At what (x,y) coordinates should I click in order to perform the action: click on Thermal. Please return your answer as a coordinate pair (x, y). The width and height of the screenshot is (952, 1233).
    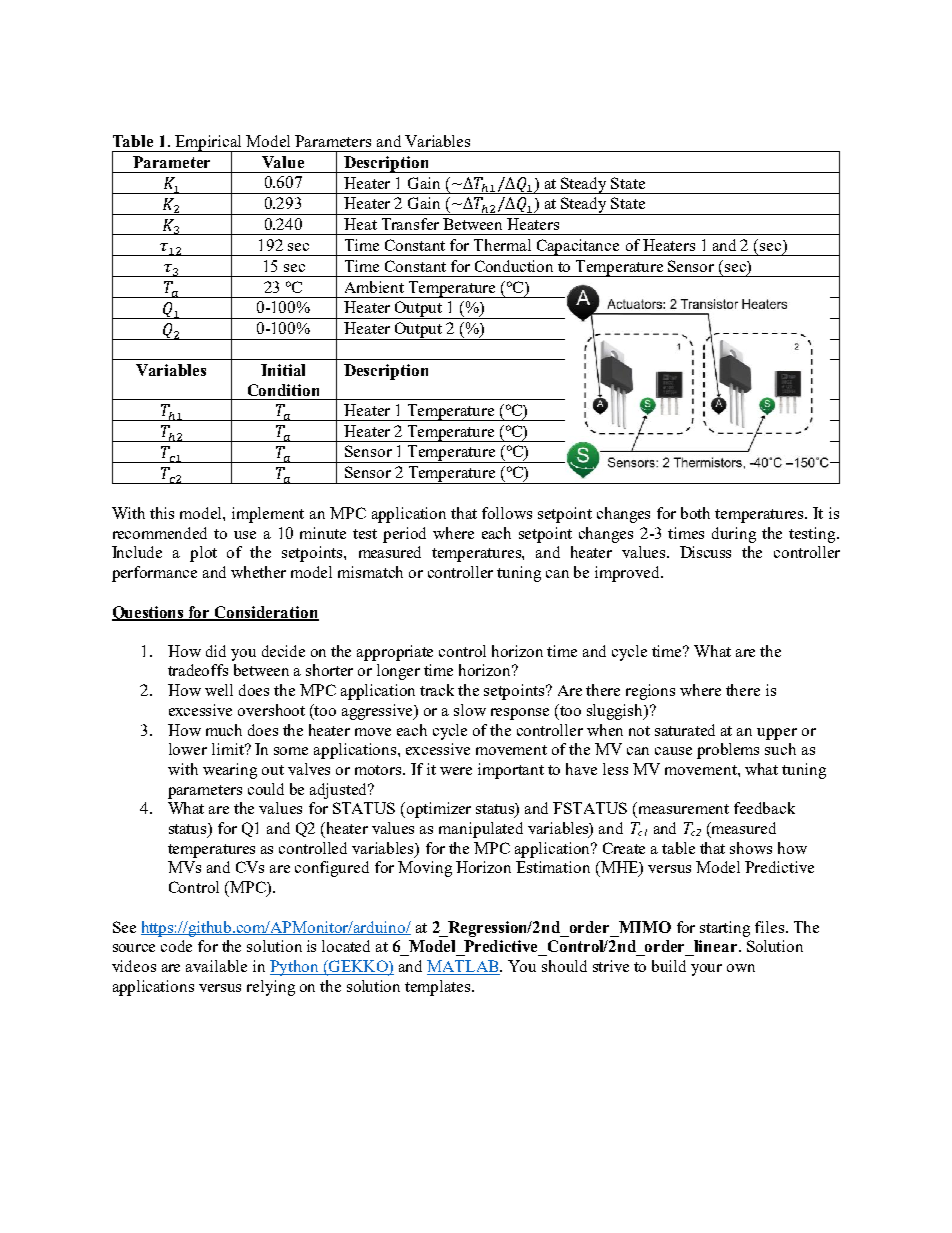
    Looking at the image, I should click on (502, 245).
